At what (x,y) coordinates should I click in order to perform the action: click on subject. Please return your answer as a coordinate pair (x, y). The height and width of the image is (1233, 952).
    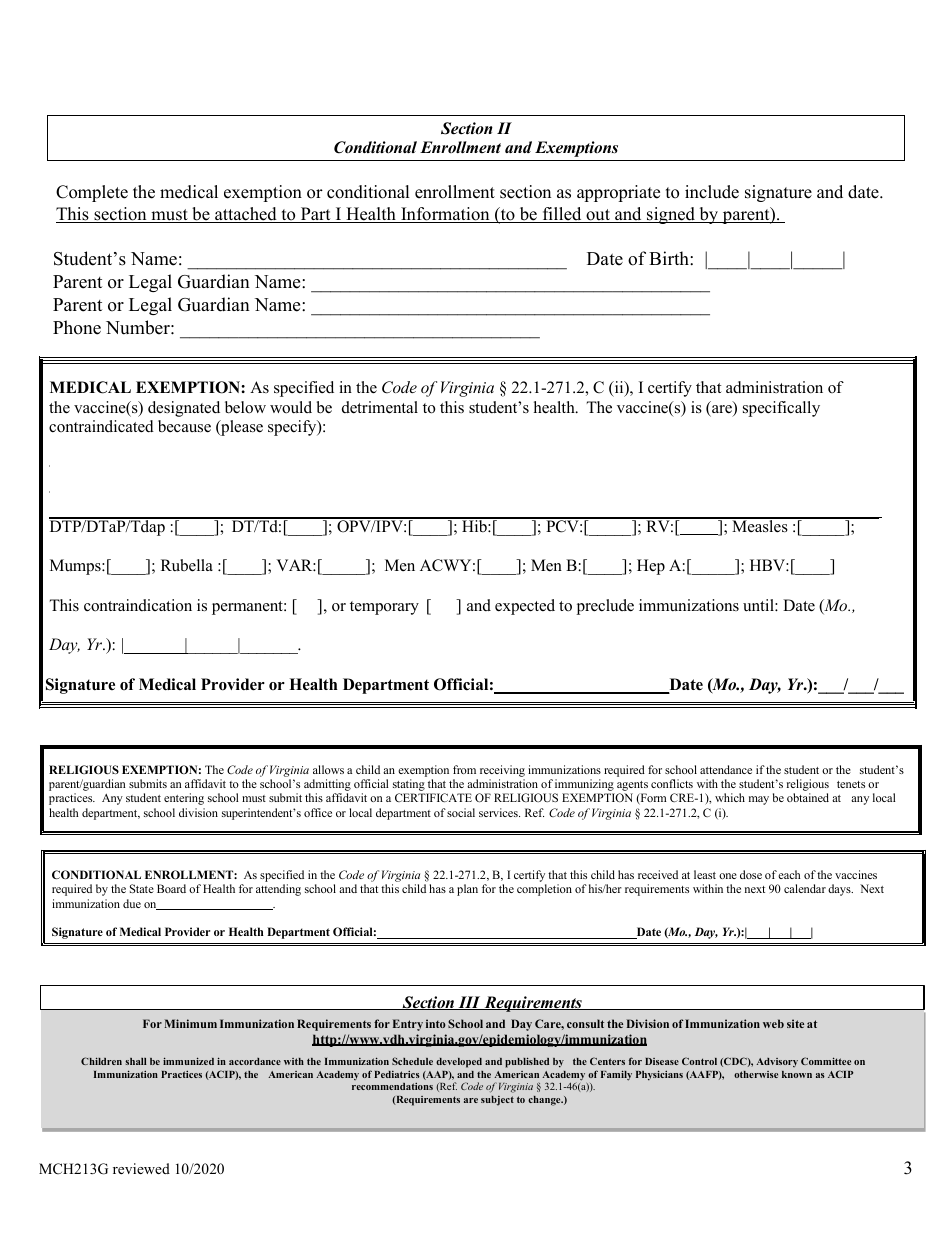
    Looking at the image, I should click on (497, 1101).
